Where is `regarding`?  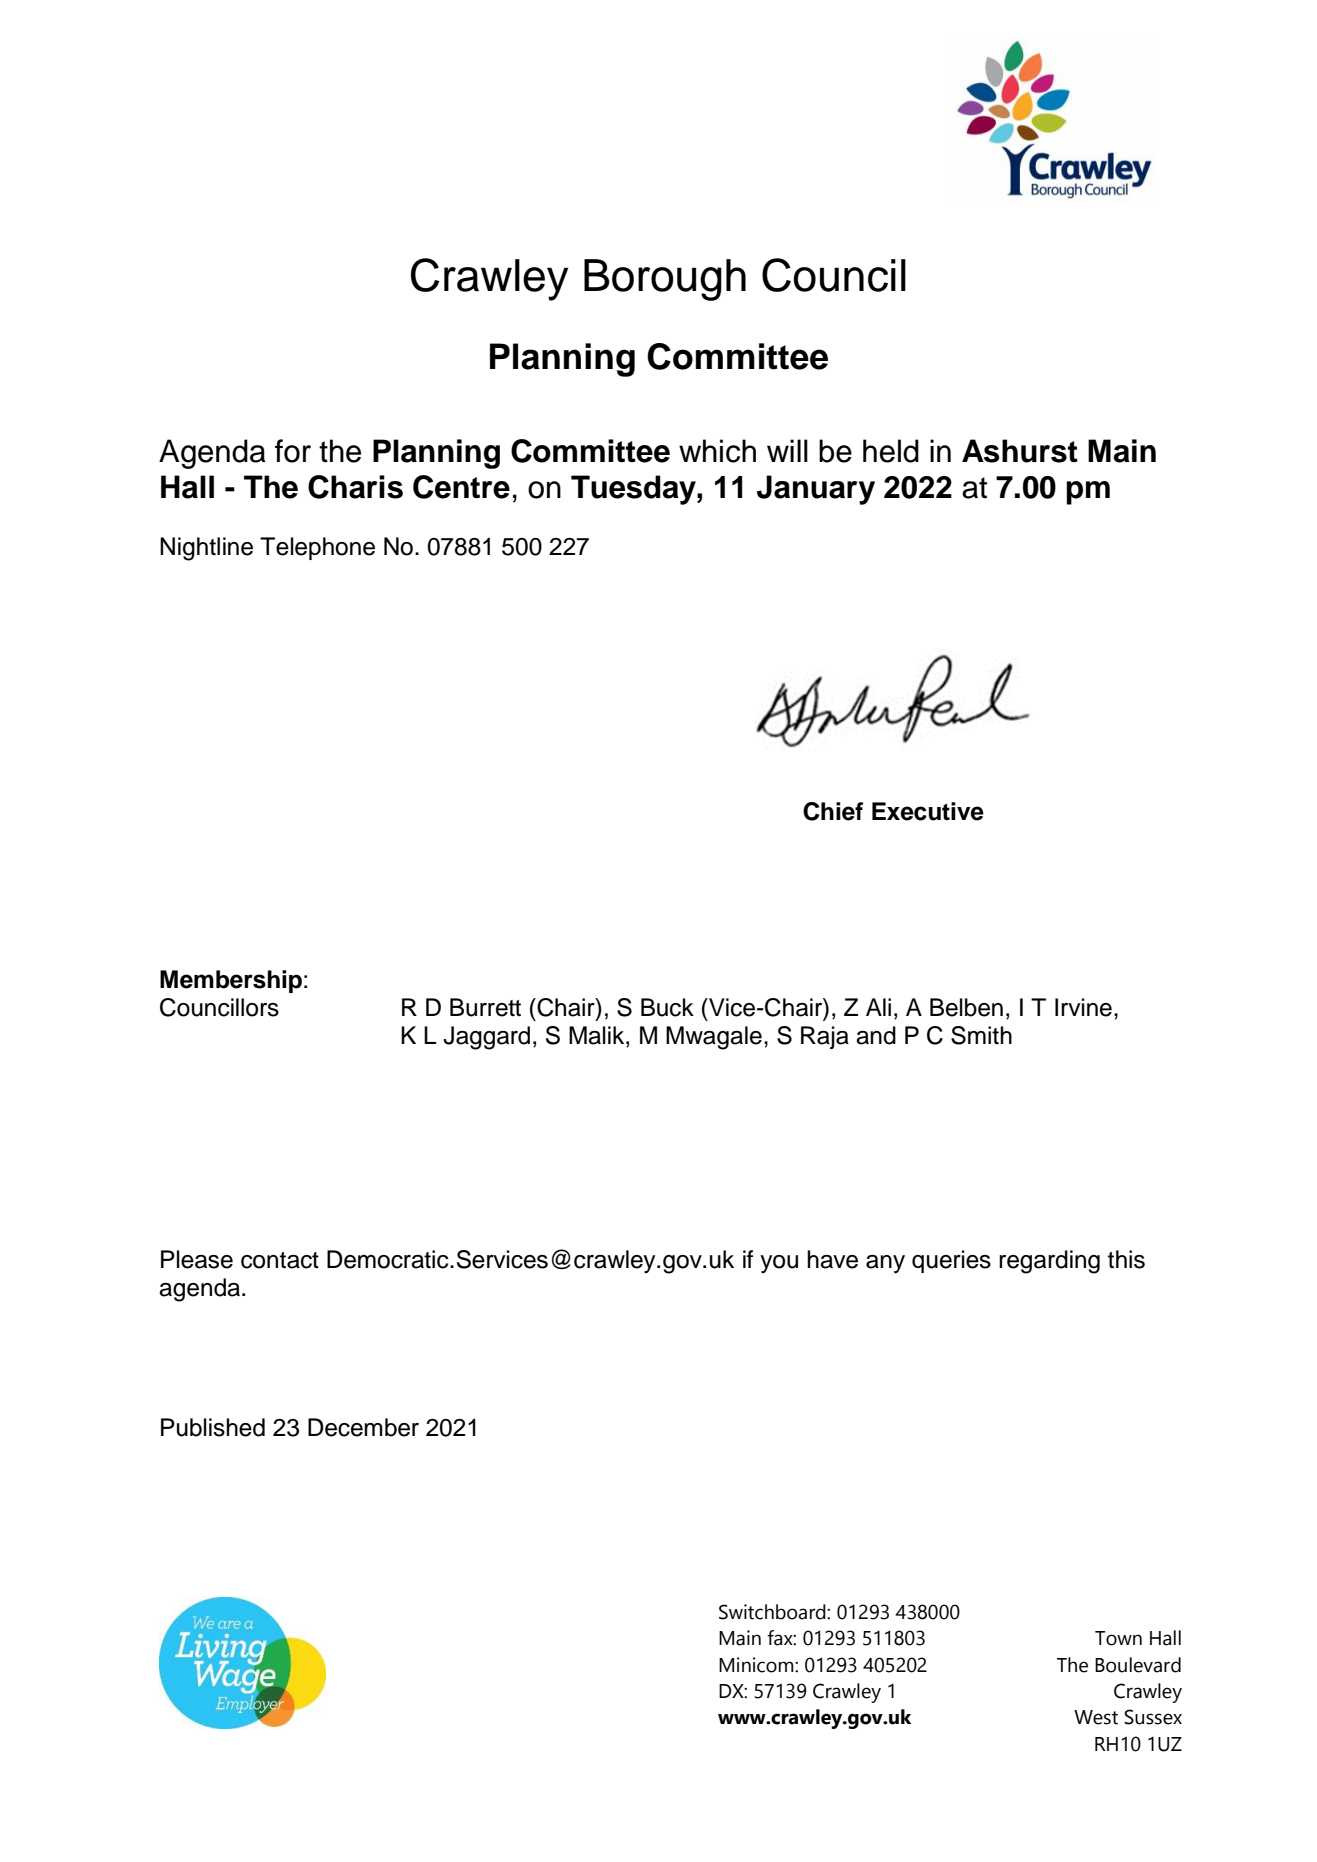 regarding is located at coordinates (1049, 1262).
